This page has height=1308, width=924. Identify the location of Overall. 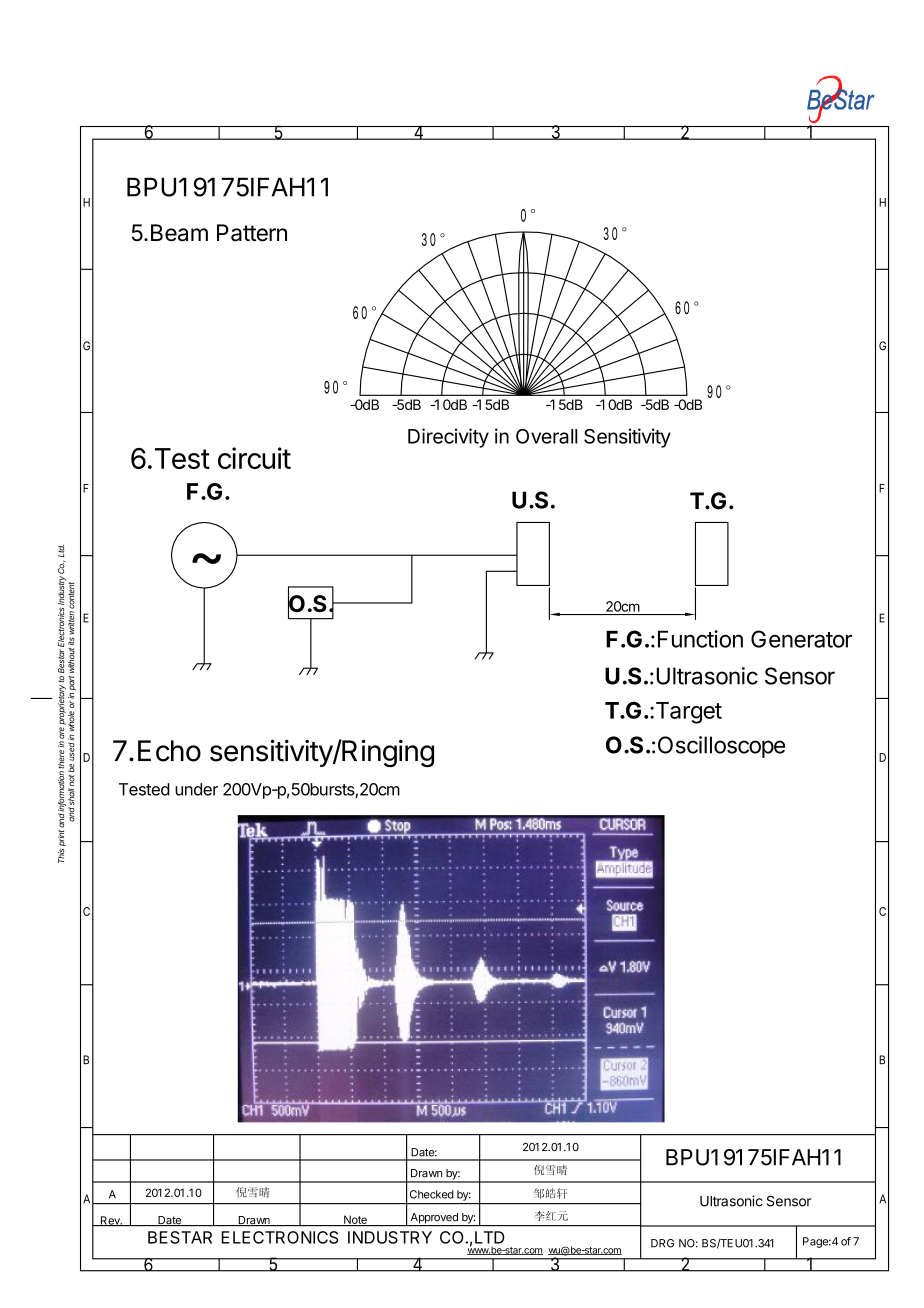
(547, 436).
